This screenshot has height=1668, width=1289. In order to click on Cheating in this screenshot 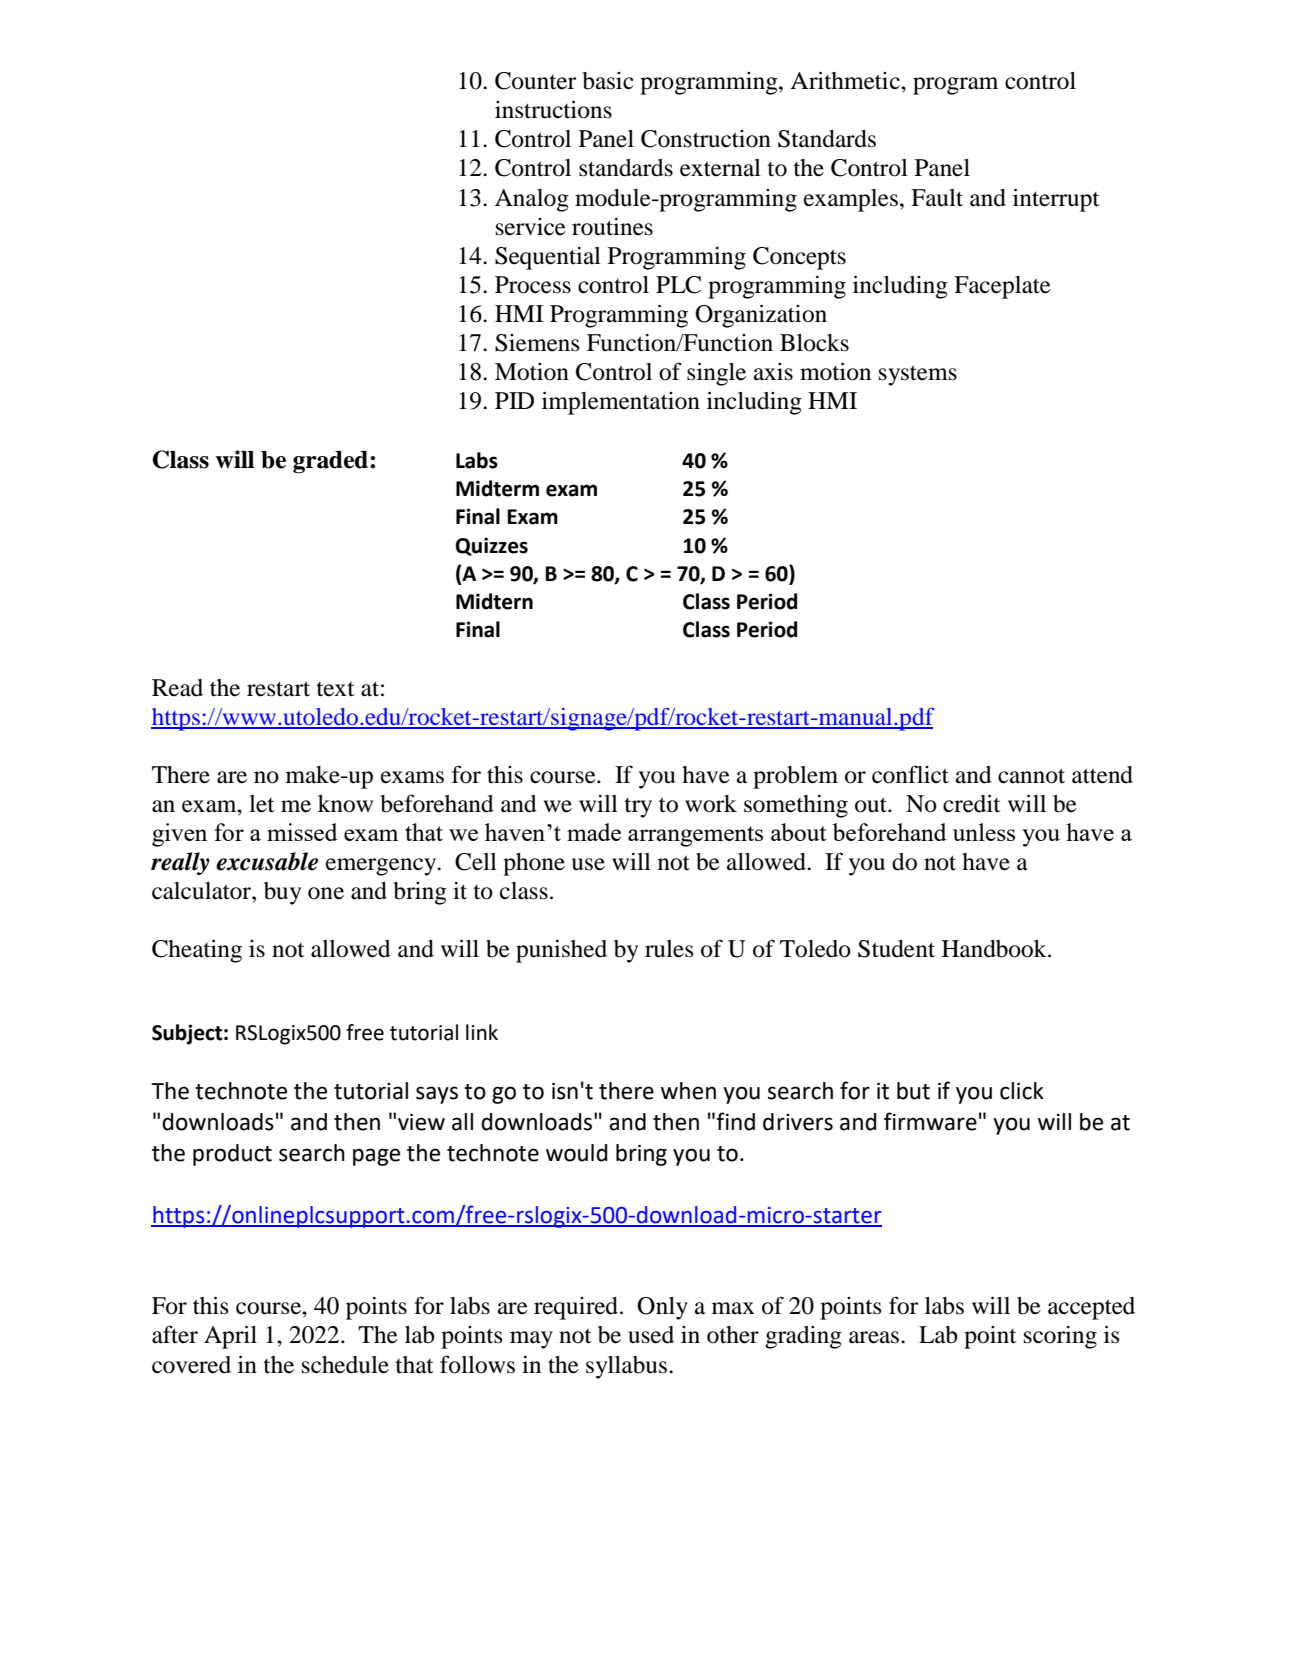, I will do `click(197, 951)`.
